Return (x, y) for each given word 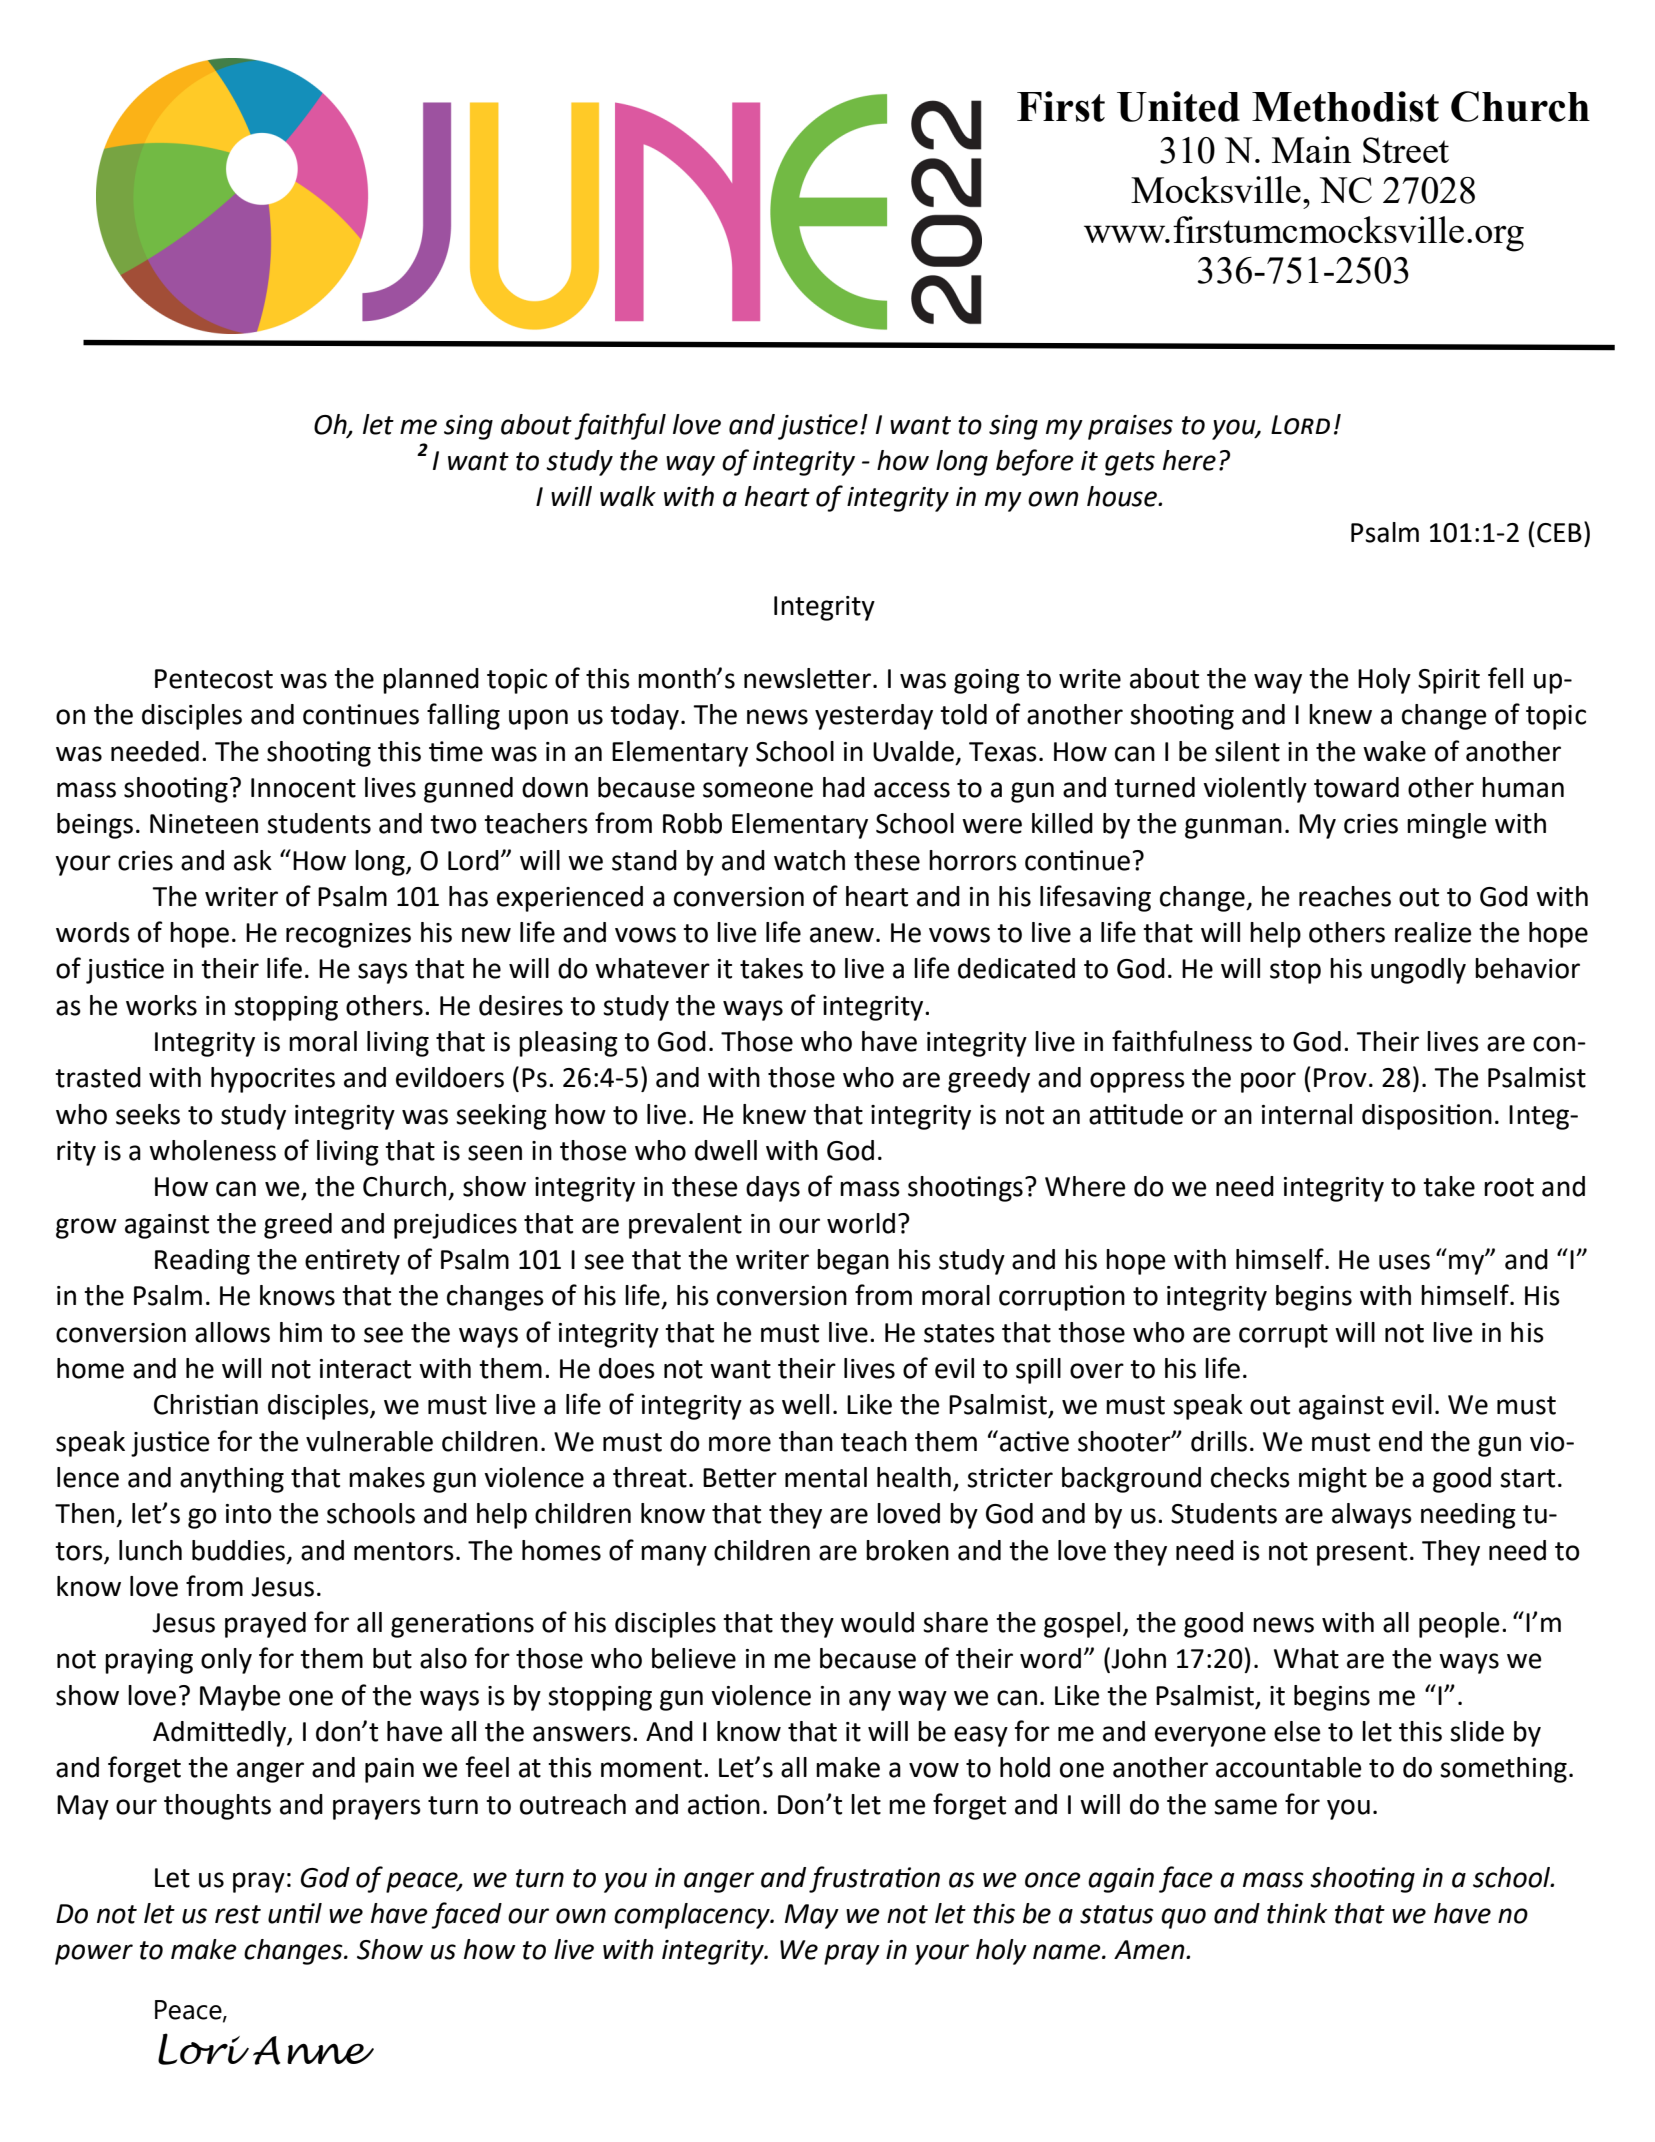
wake (1394, 751)
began (853, 1262)
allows (232, 1332)
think (1297, 1913)
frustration (874, 1879)
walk (628, 496)
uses (1404, 1262)
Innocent (303, 788)
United (1178, 106)
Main (1311, 149)
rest (238, 1914)
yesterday (874, 717)
